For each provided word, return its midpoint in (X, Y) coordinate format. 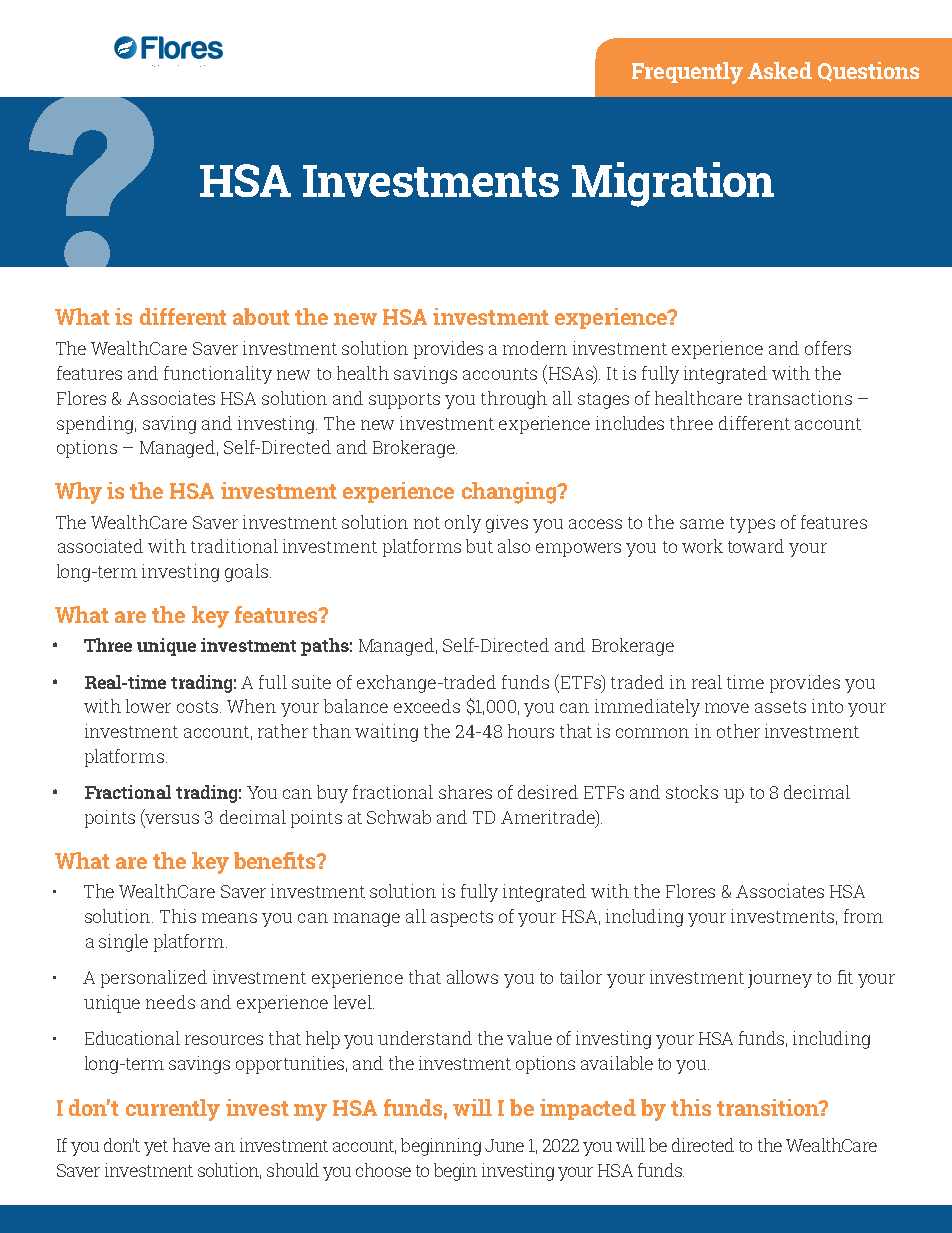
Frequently (687, 73)
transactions (800, 398)
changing (510, 493)
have (191, 1145)
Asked (780, 70)
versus (171, 820)
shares (465, 792)
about (261, 316)
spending (95, 425)
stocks (692, 792)
